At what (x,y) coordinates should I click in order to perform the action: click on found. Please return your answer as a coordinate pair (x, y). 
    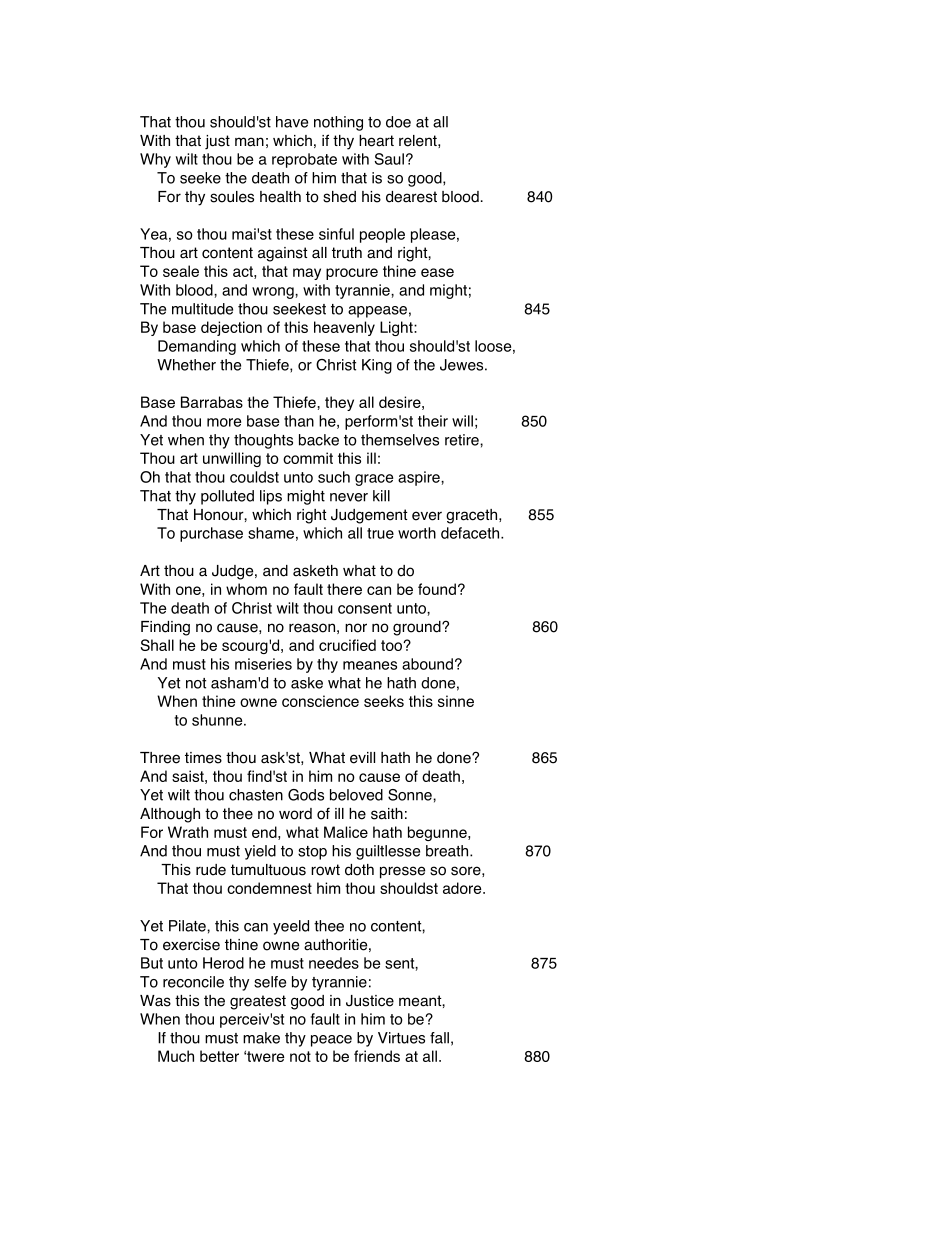
    Looking at the image, I should click on (437, 589).
